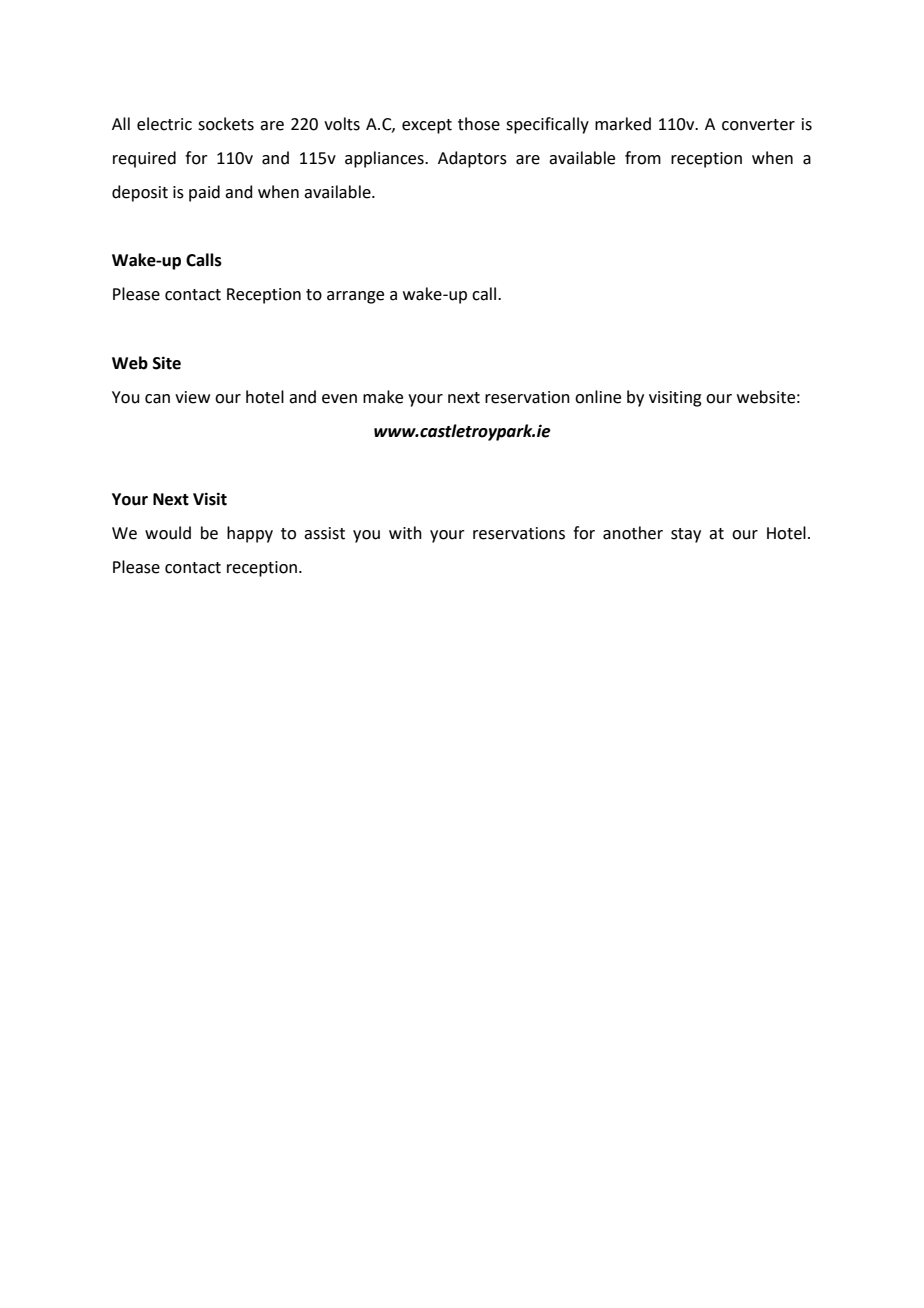  I want to click on except, so click(427, 126).
